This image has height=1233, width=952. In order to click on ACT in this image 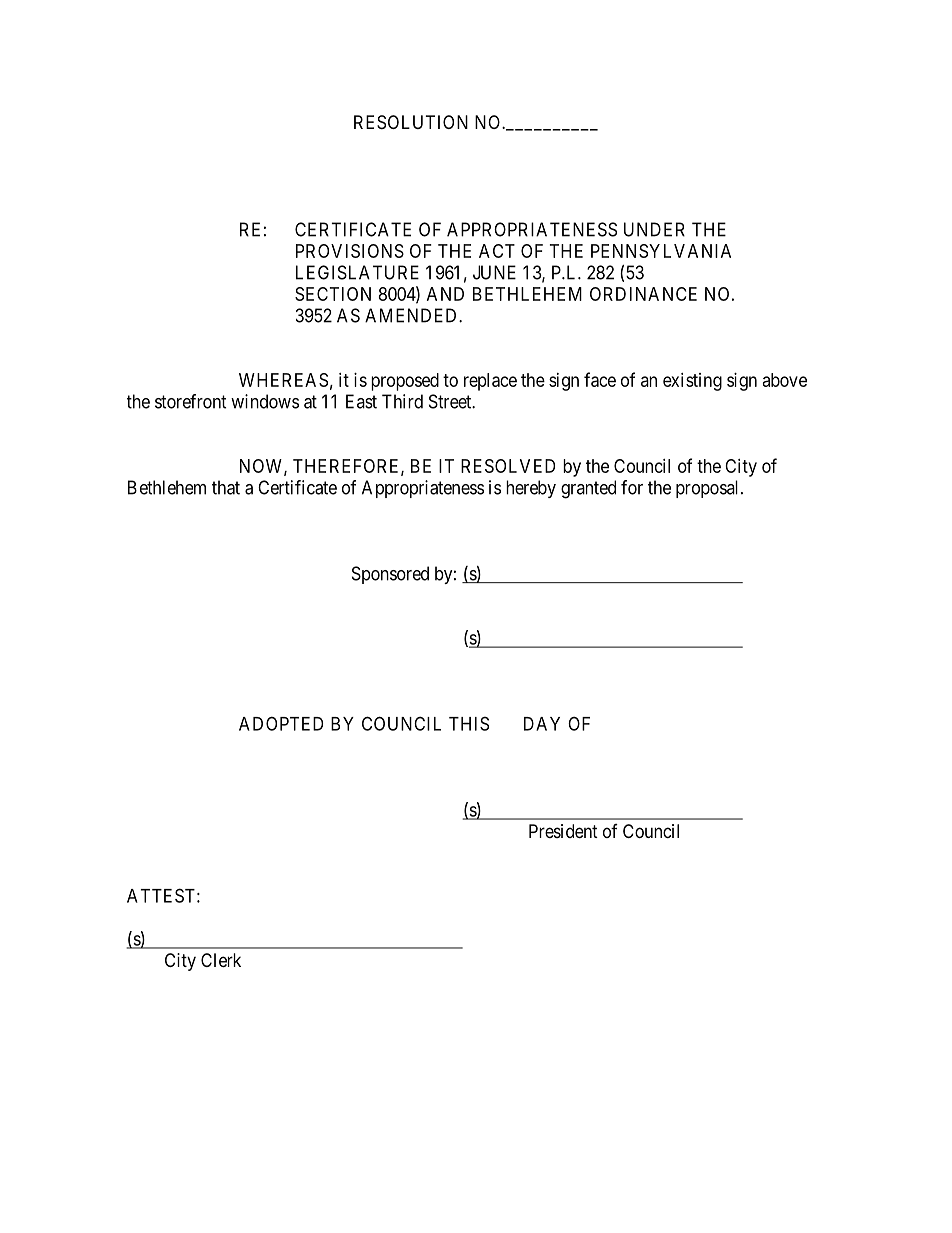, I will do `click(497, 251)`.
